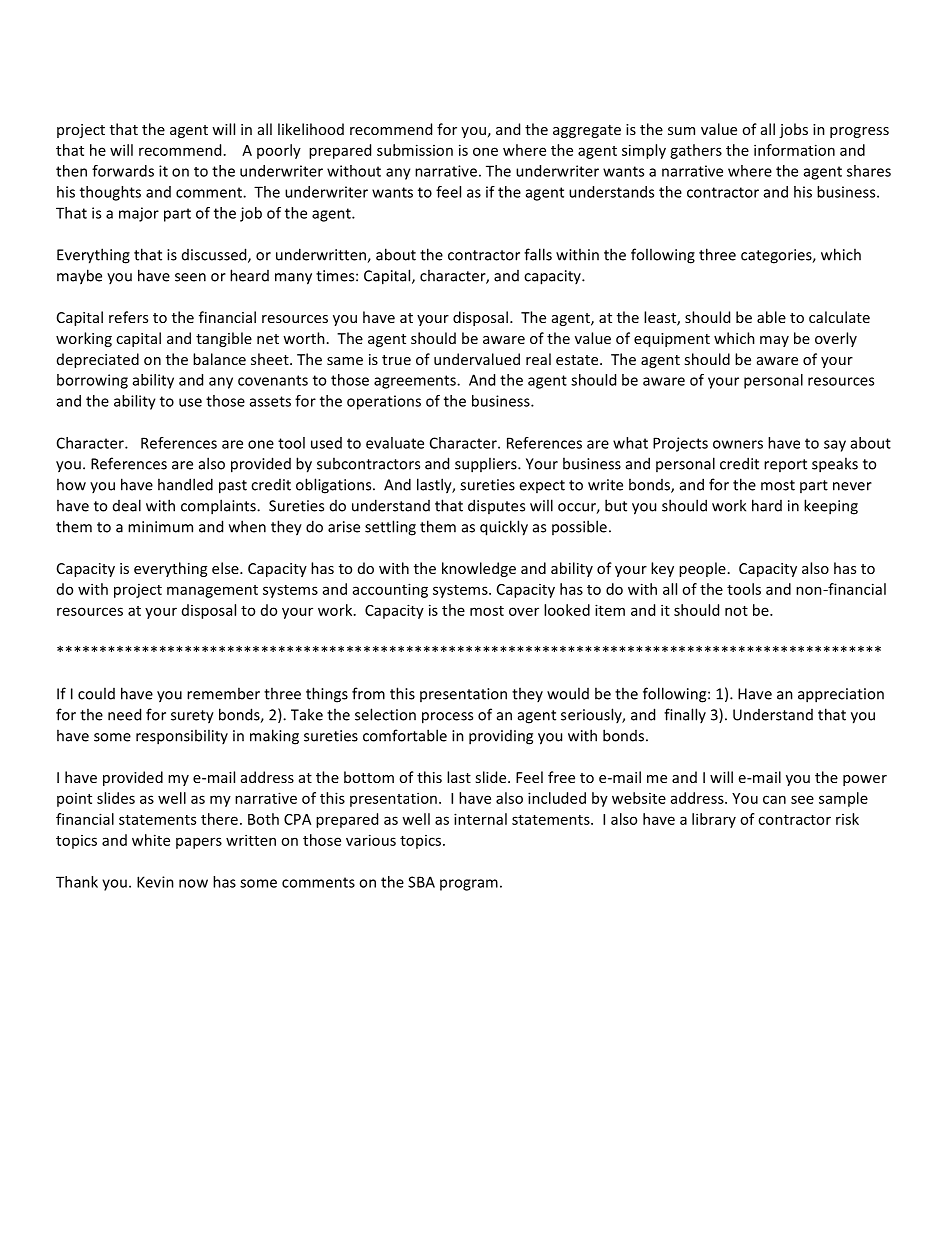 The width and height of the screenshot is (952, 1233). What do you see at coordinates (415, 150) in the screenshot?
I see `submission` at bounding box center [415, 150].
